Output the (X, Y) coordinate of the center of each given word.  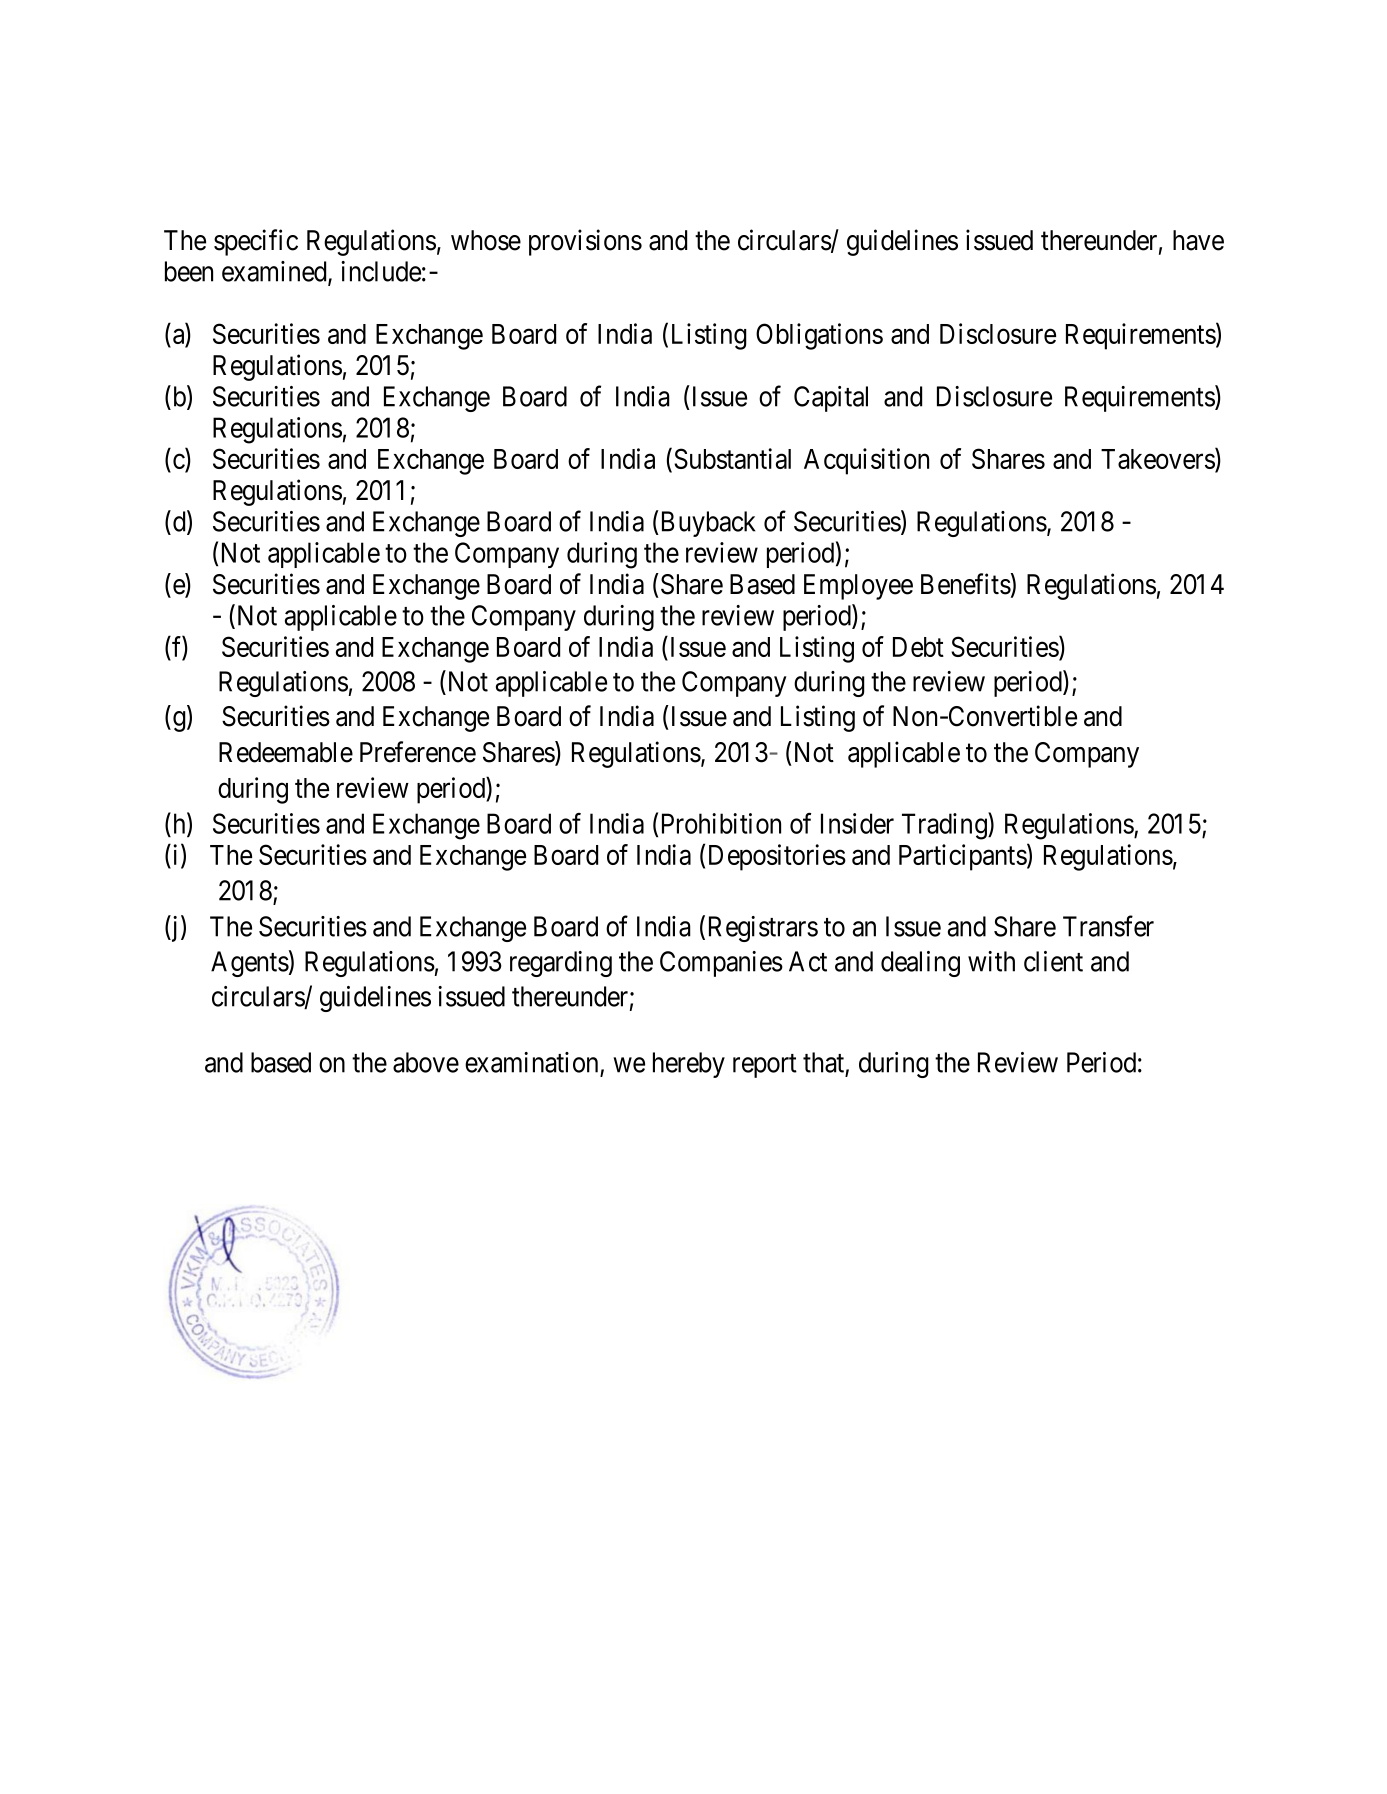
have (1198, 240)
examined (275, 272)
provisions (585, 242)
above (426, 1062)
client (1053, 961)
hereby (689, 1065)
